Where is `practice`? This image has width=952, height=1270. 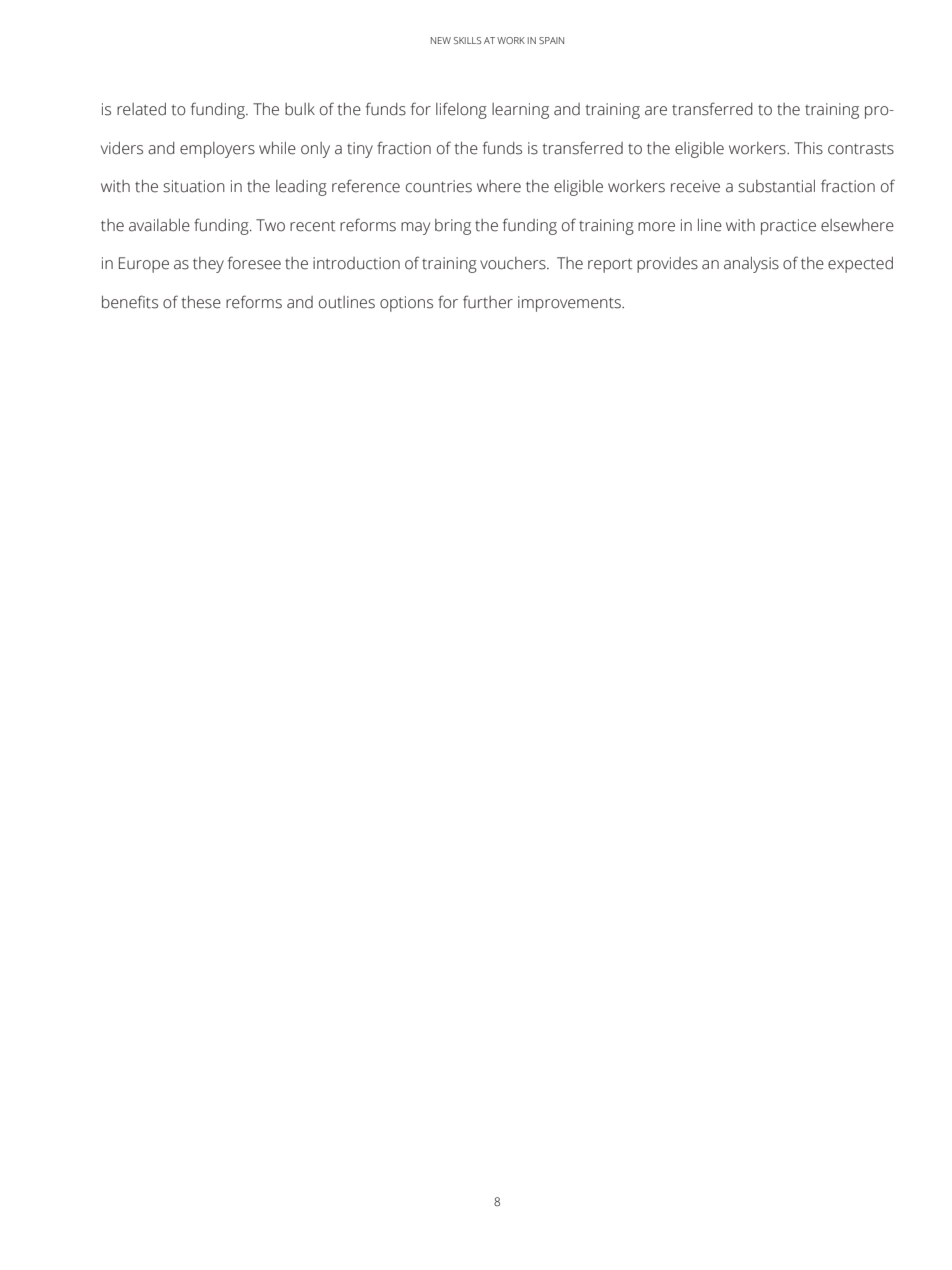 practice is located at coordinates (788, 227).
